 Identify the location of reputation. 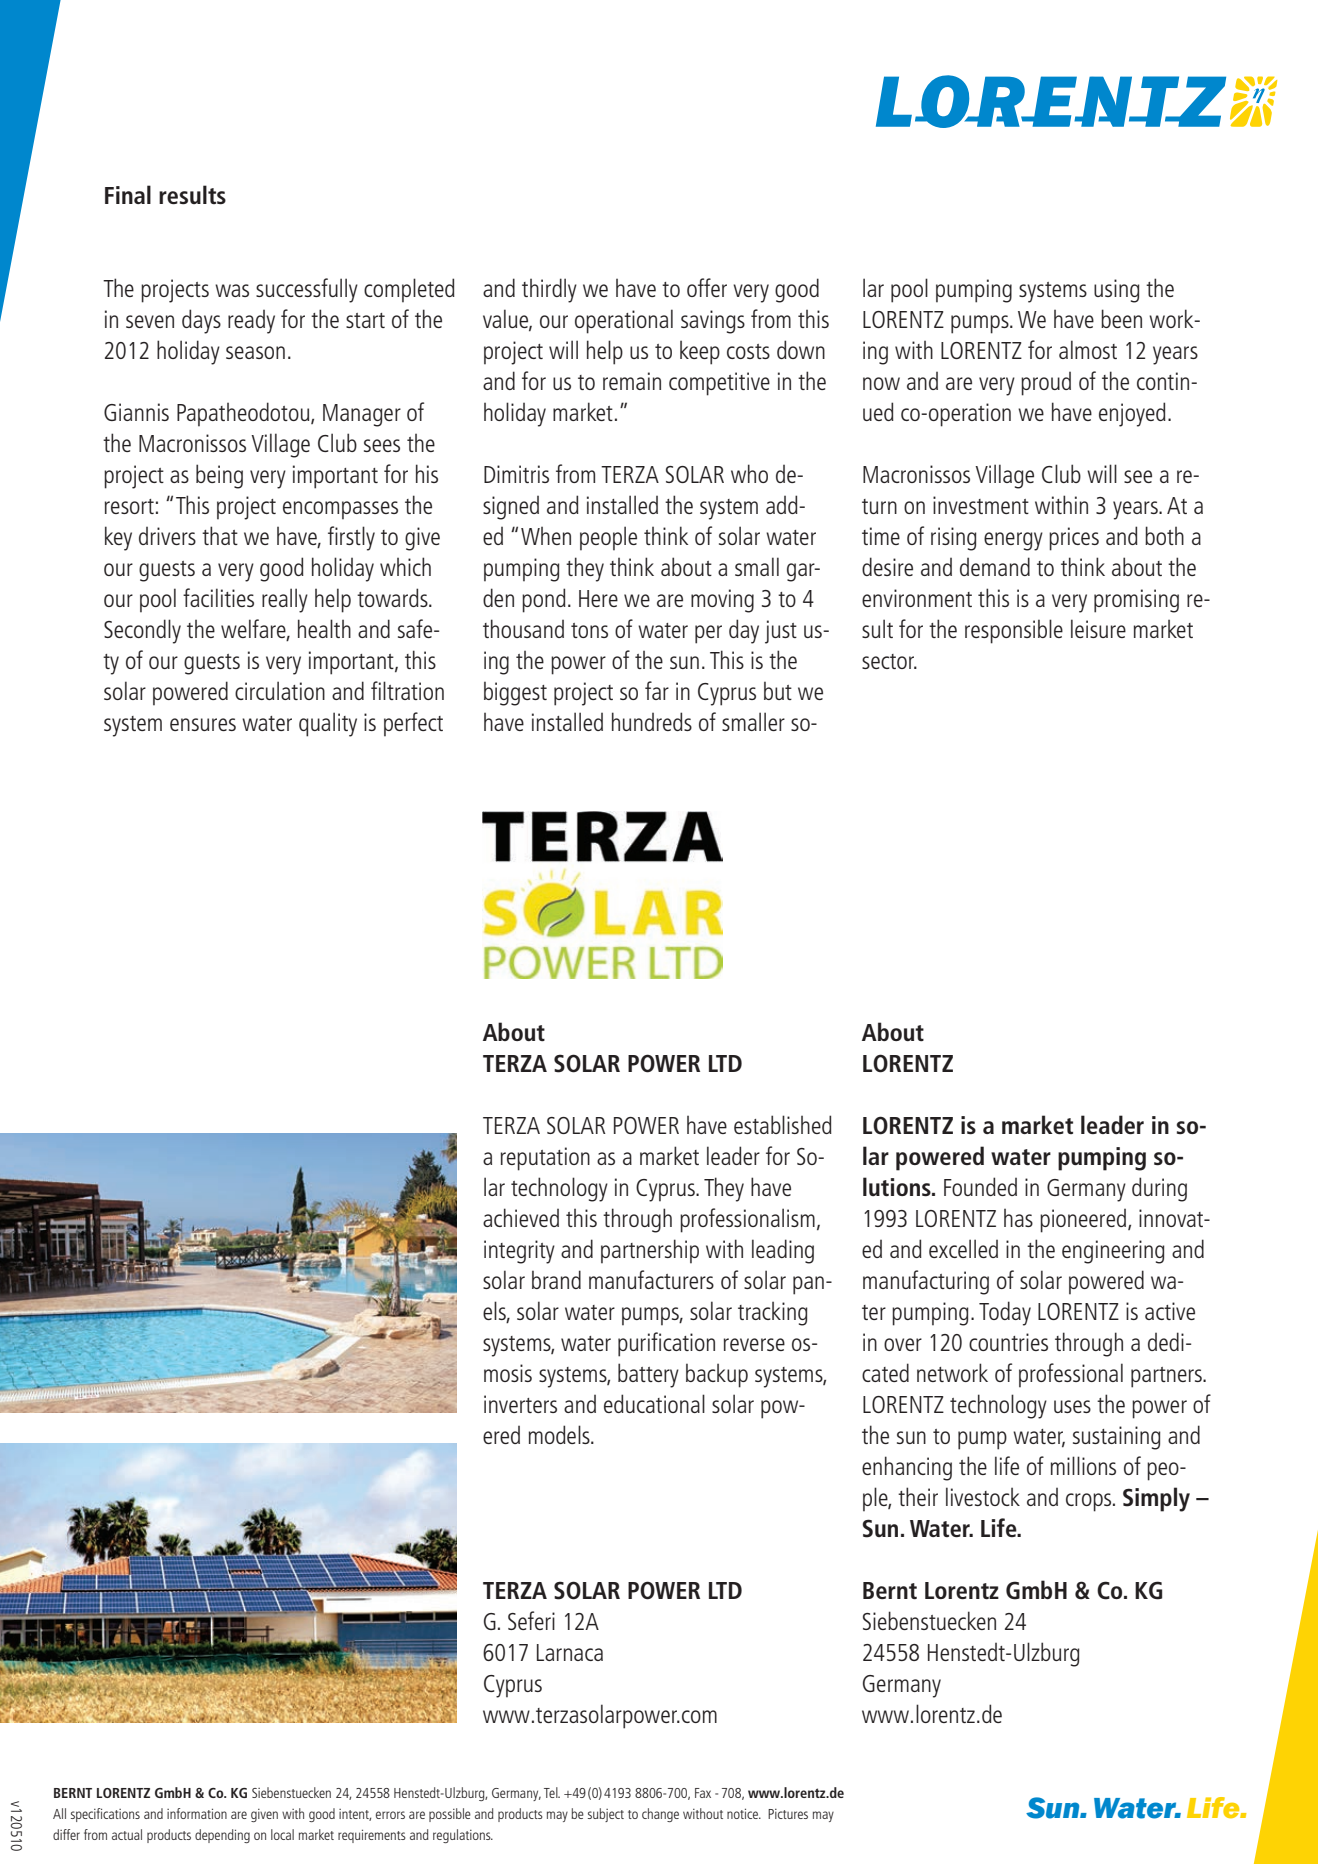
(545, 1159).
